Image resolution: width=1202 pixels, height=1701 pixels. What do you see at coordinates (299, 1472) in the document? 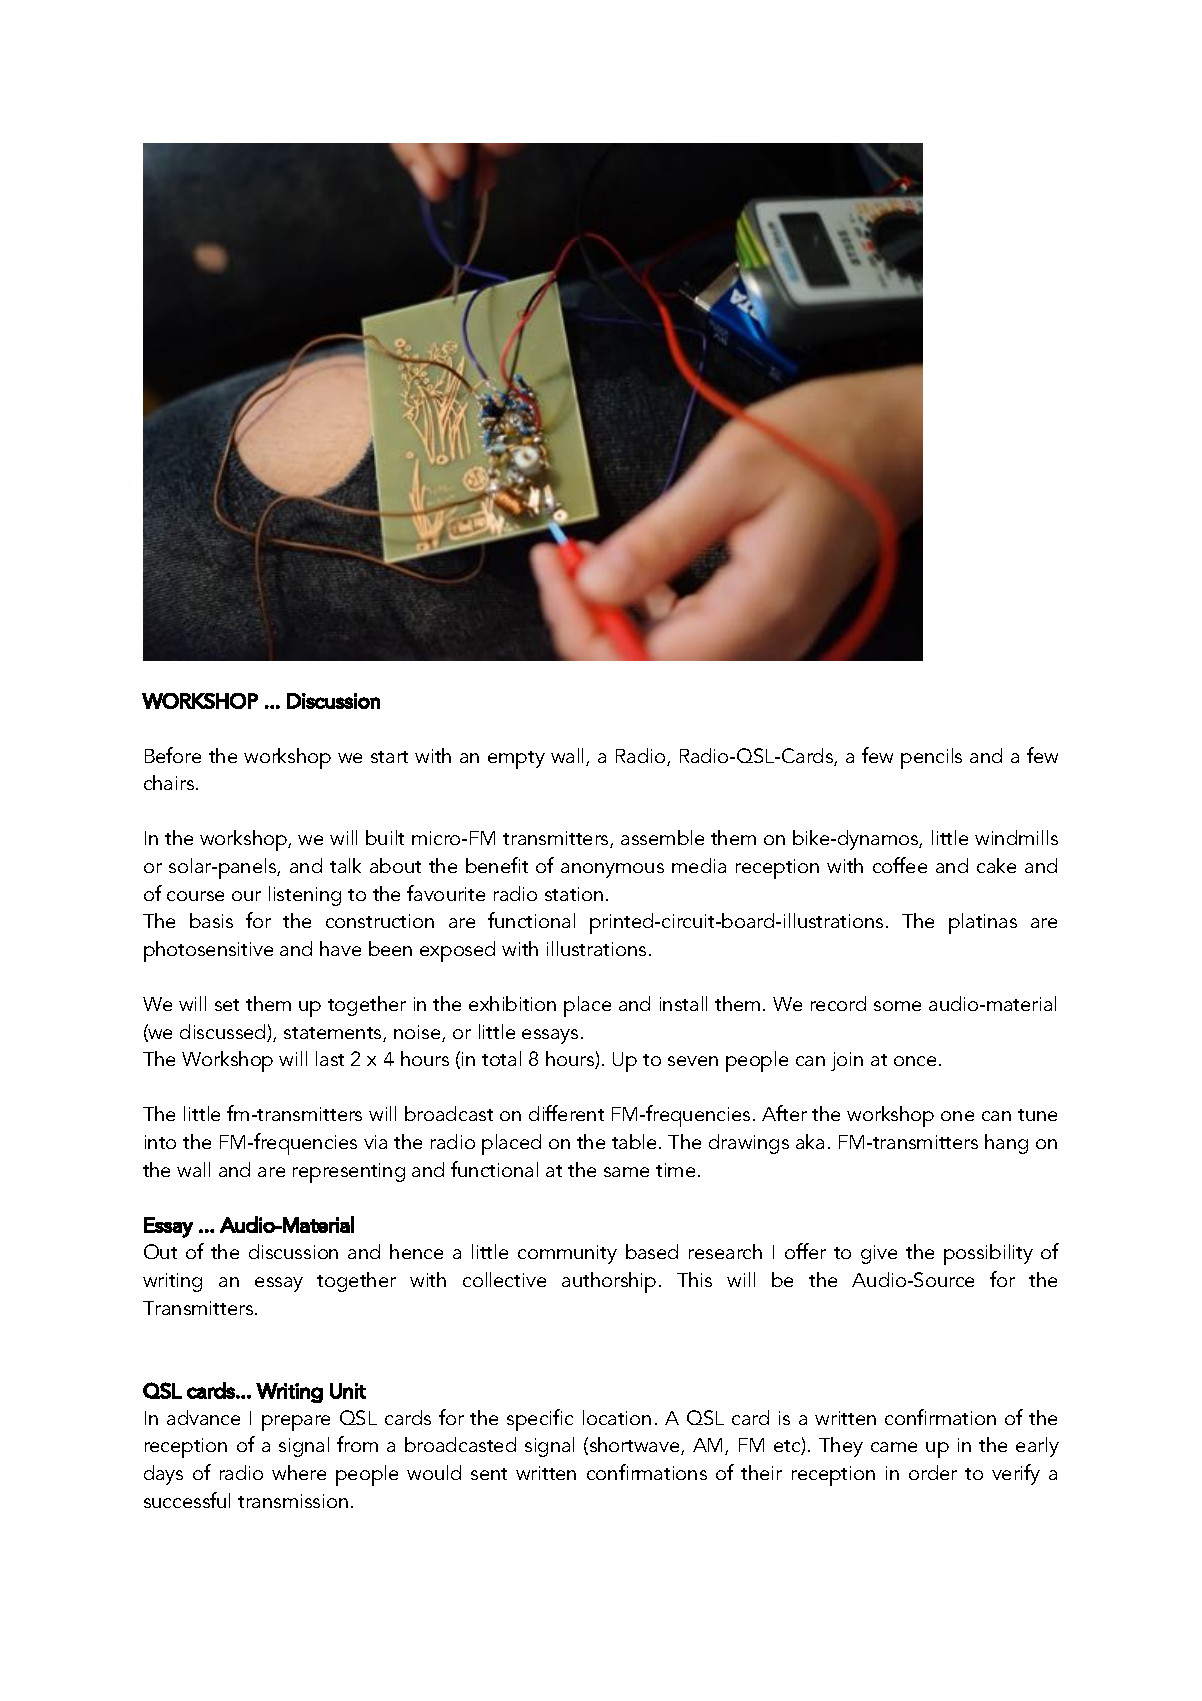
I see `where` at bounding box center [299, 1472].
